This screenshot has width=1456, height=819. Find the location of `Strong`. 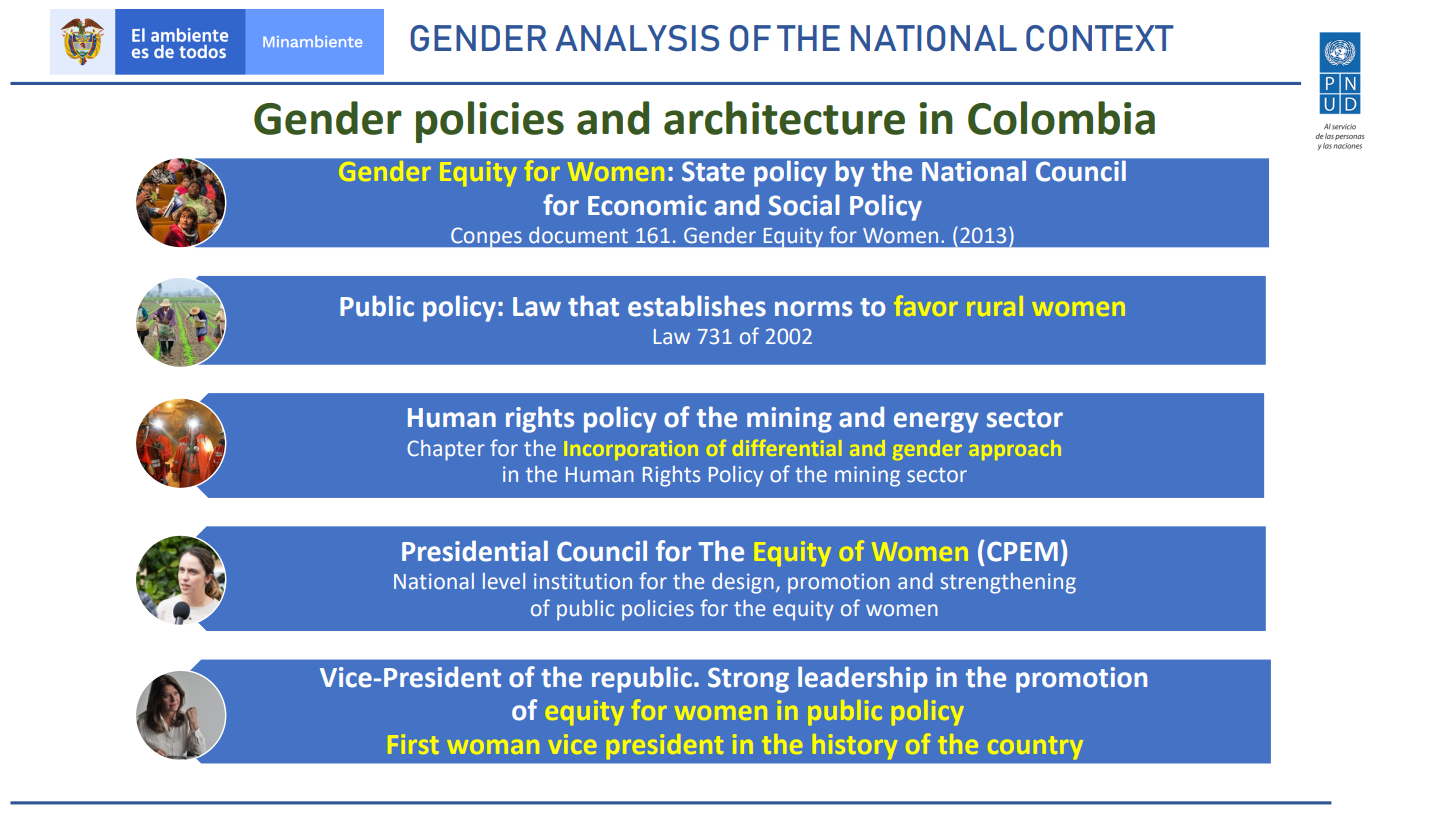

Strong is located at coordinates (748, 680).
